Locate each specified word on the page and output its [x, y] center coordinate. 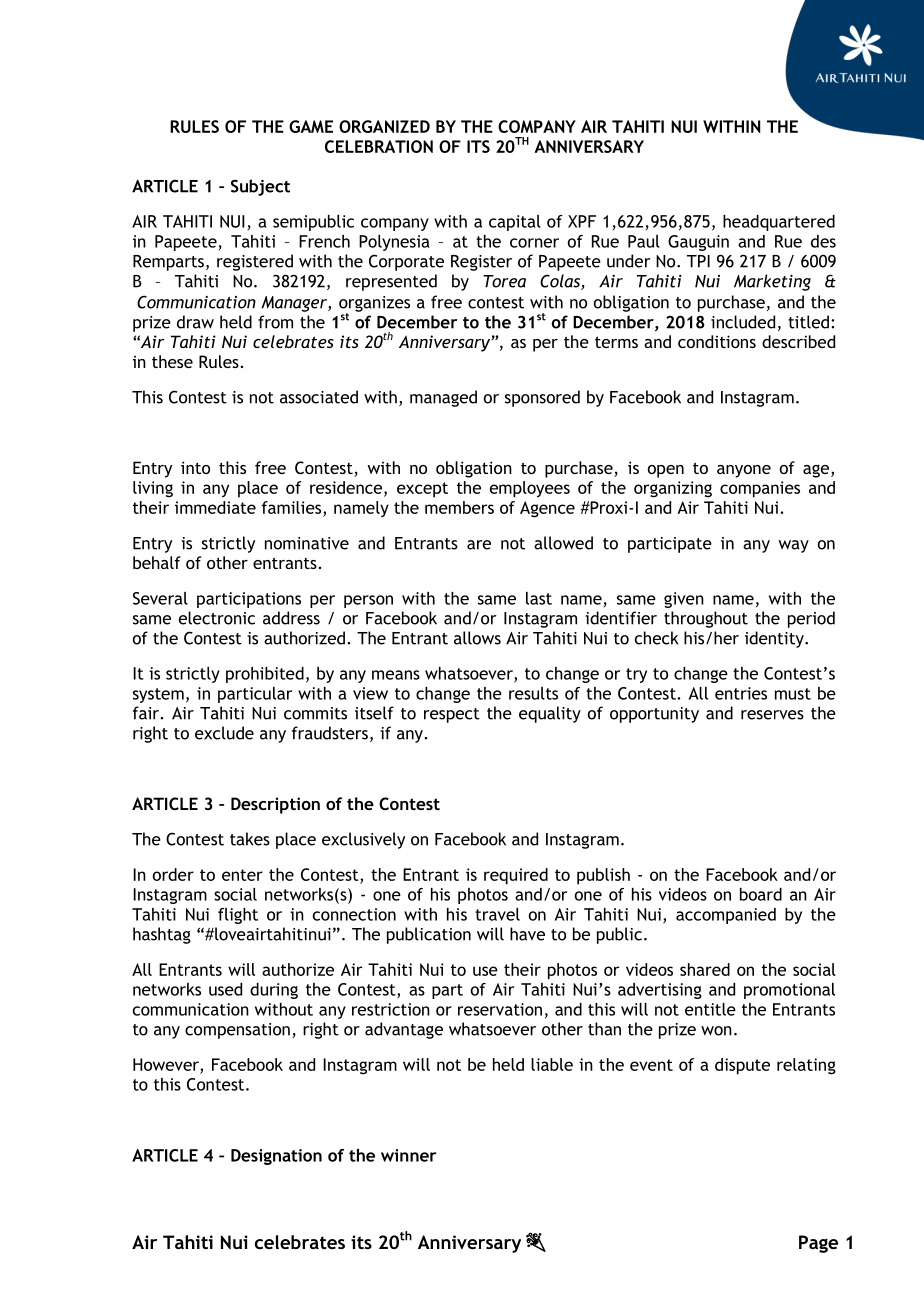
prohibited [265, 675]
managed [443, 398]
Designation [276, 1157]
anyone [744, 471]
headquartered [779, 223]
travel [497, 914]
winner [408, 1155]
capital [515, 223]
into [195, 467]
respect [452, 715]
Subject [260, 187]
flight [238, 916]
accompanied [726, 916]
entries [741, 693]
